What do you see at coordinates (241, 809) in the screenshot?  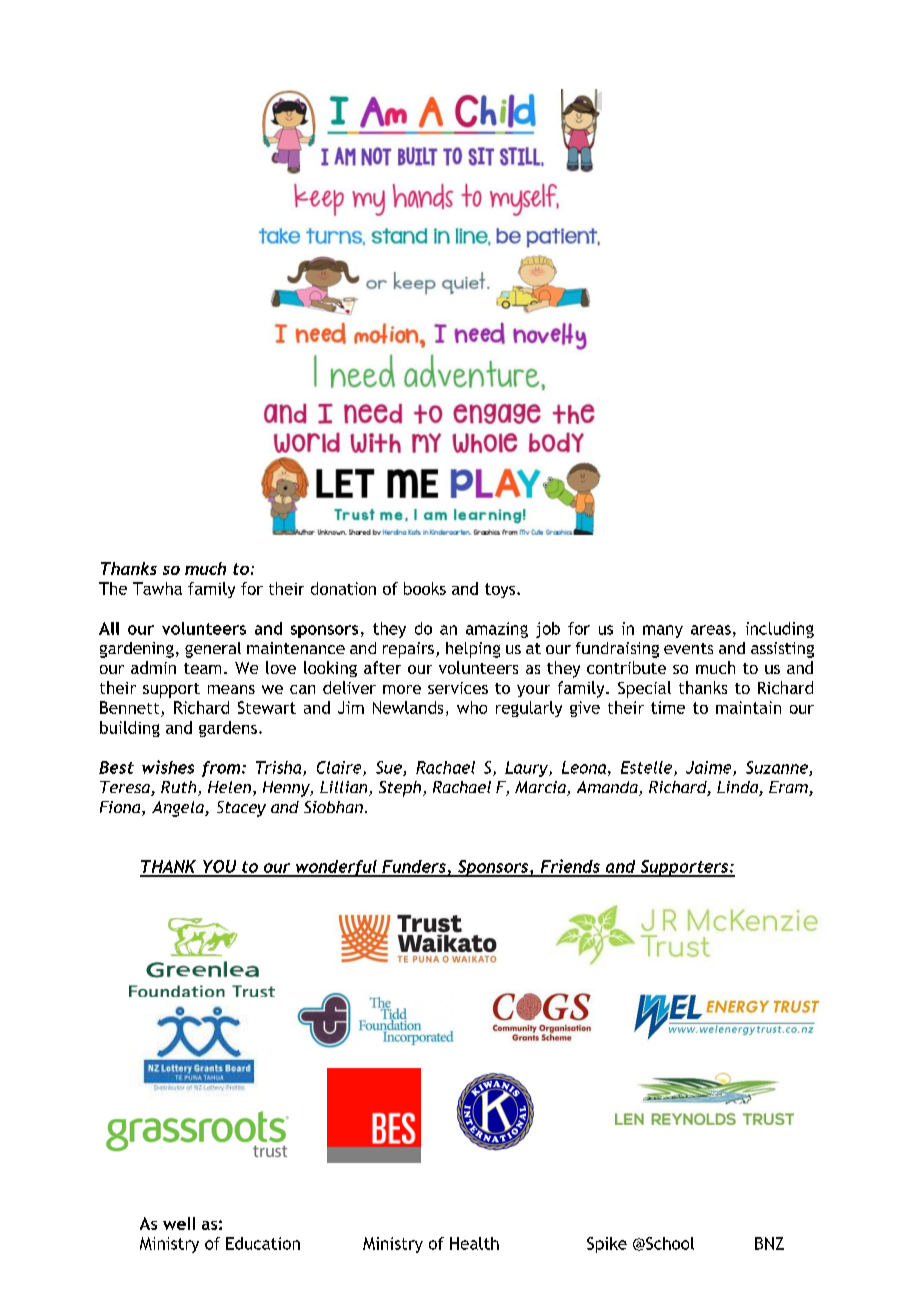 I see `Stacey` at bounding box center [241, 809].
